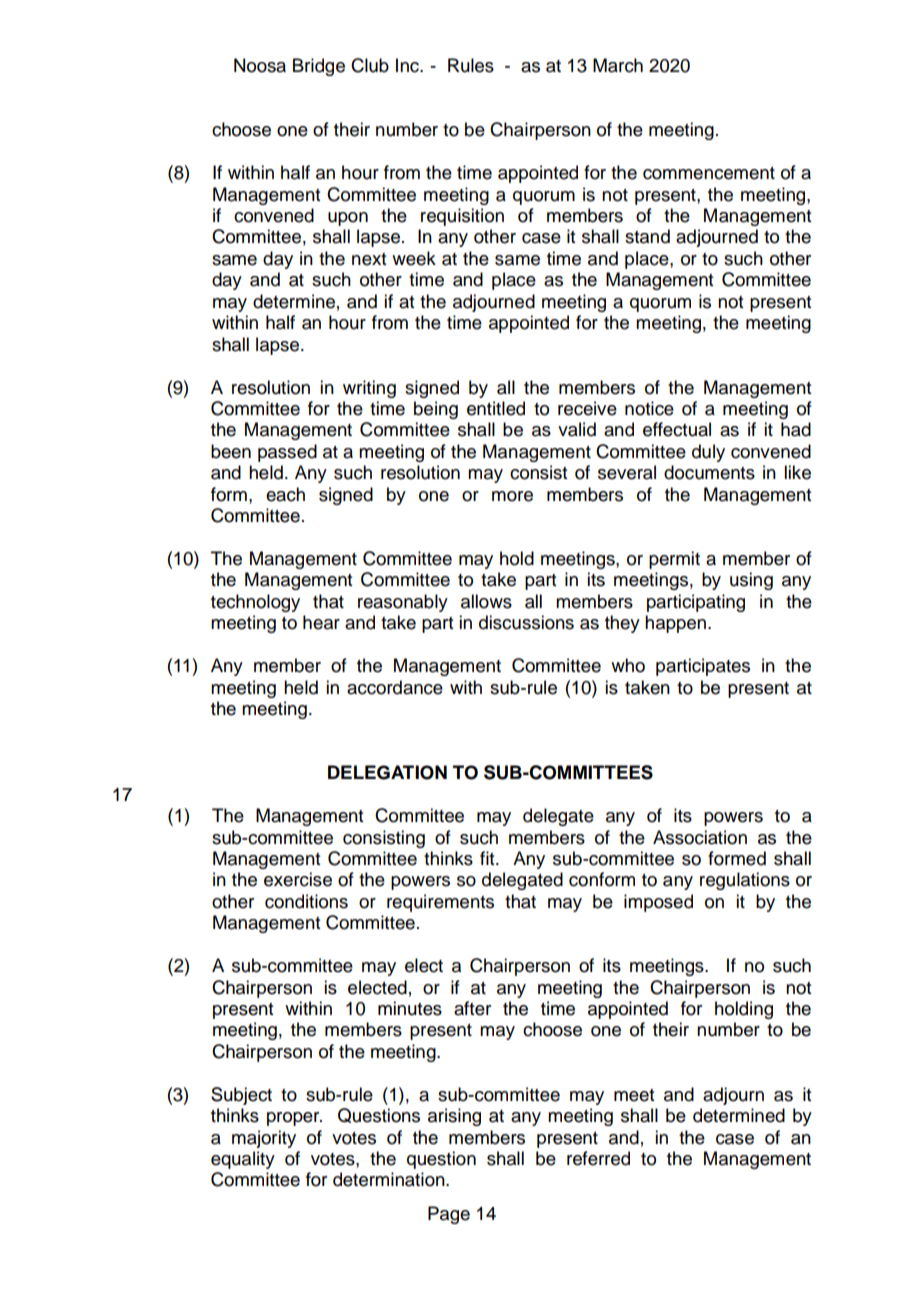 This document has width=924, height=1307. What do you see at coordinates (512, 496) in the document?
I see `more` at bounding box center [512, 496].
